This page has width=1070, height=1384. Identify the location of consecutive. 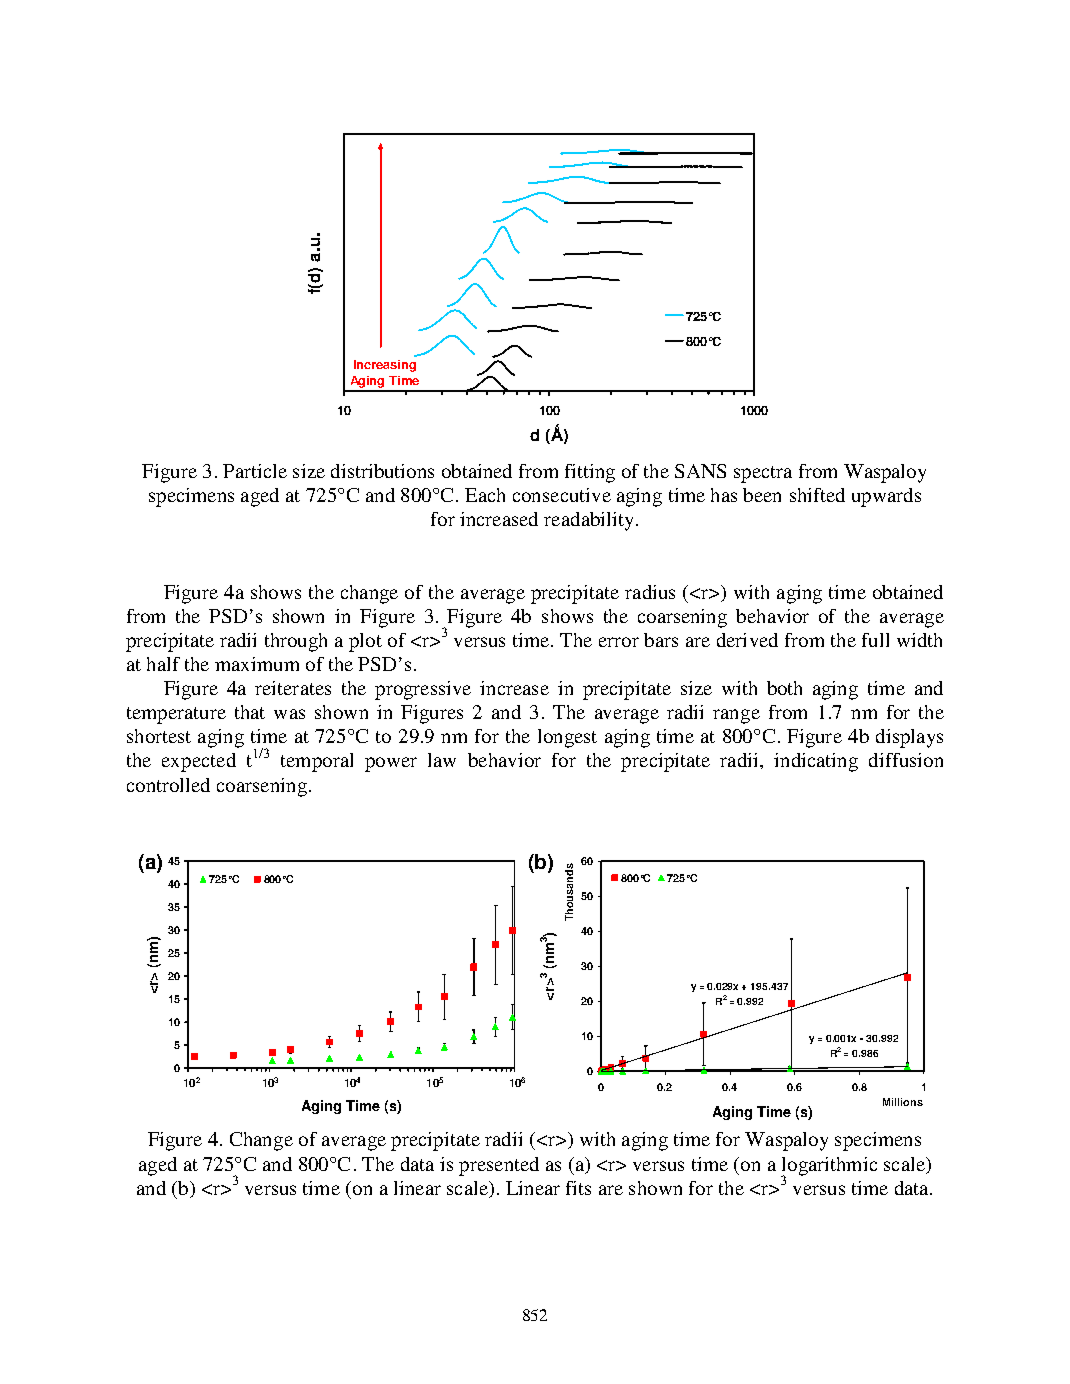
(562, 495).
